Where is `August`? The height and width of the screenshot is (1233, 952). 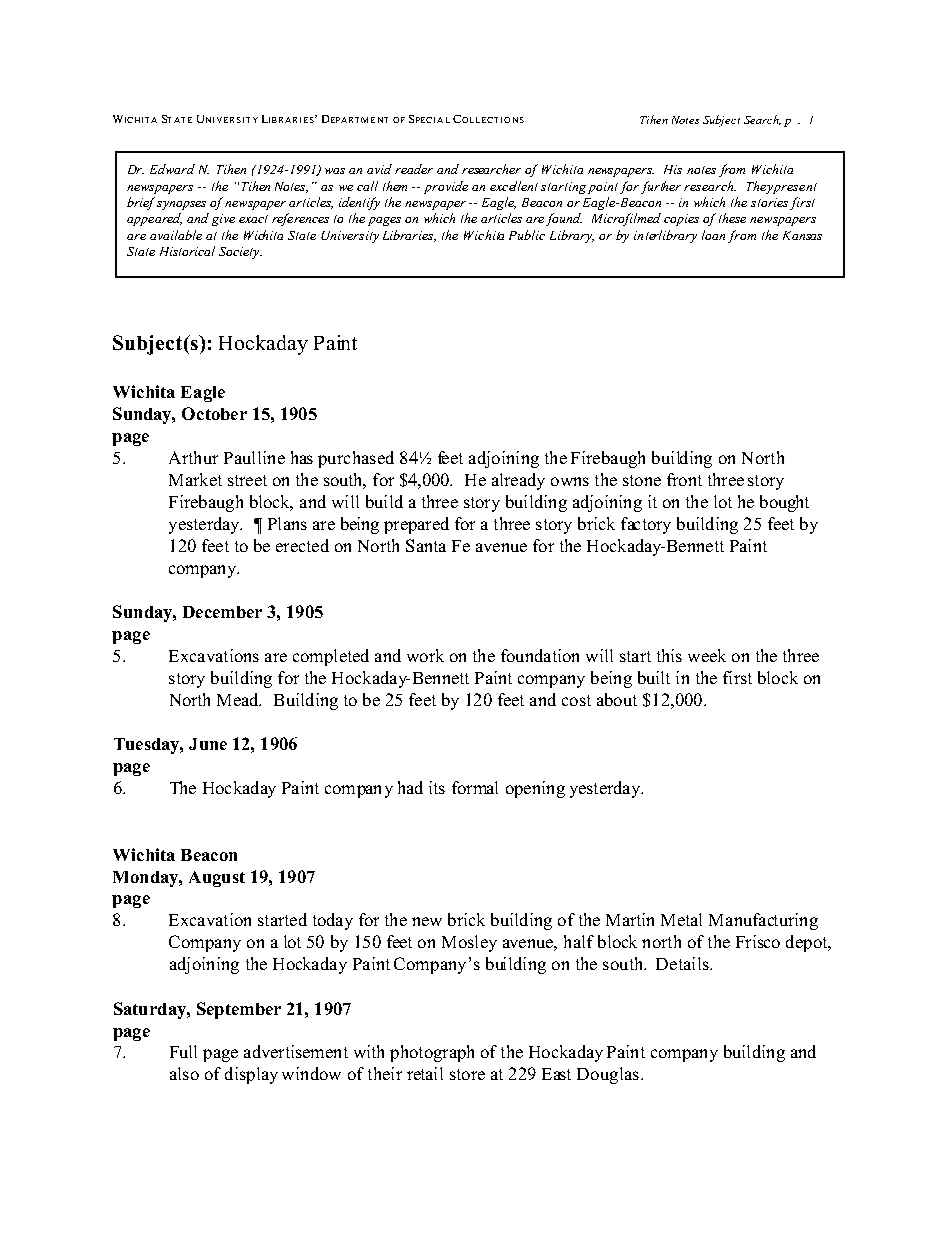 August is located at coordinates (217, 879).
